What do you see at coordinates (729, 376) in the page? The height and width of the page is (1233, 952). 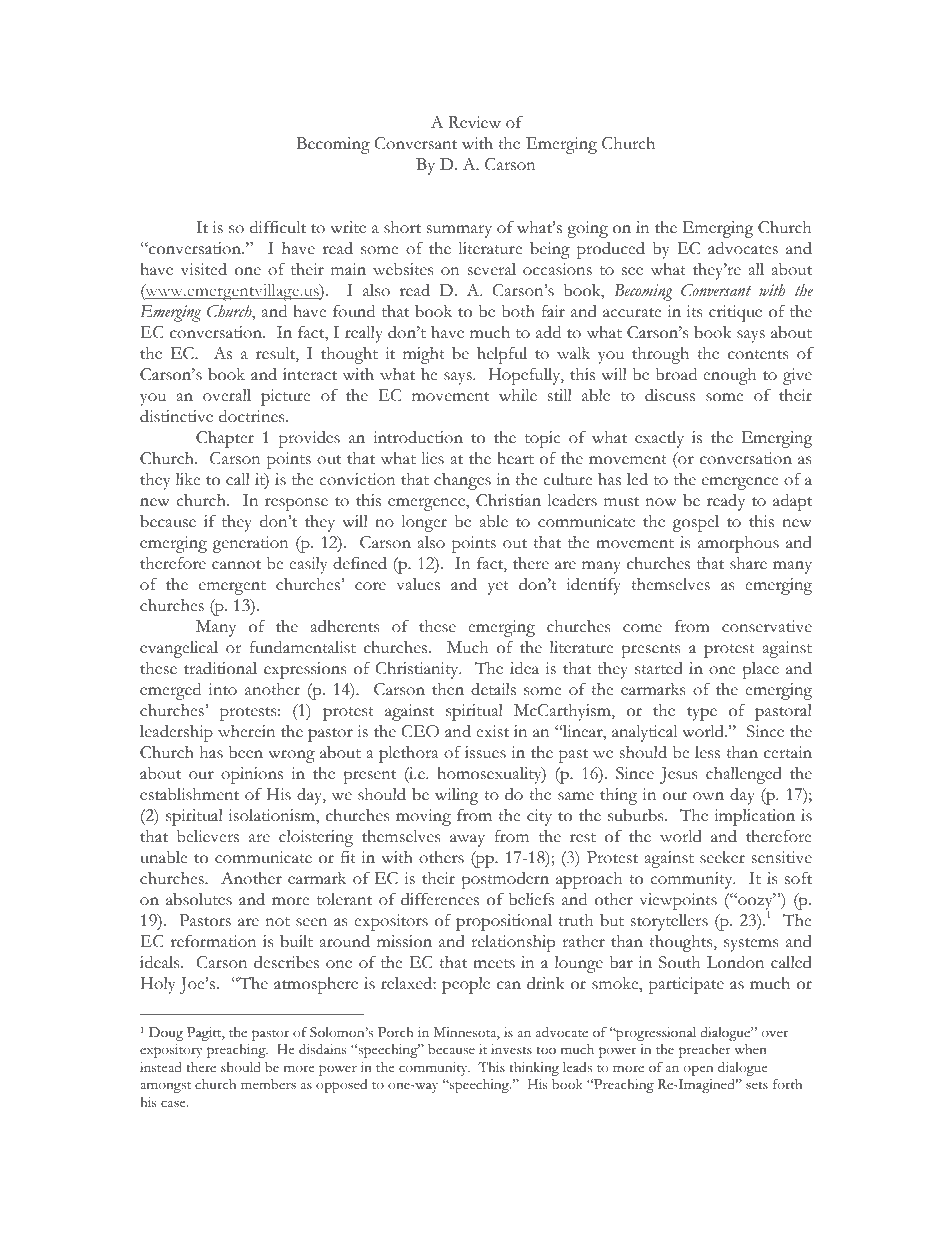 I see `enough` at bounding box center [729, 376].
